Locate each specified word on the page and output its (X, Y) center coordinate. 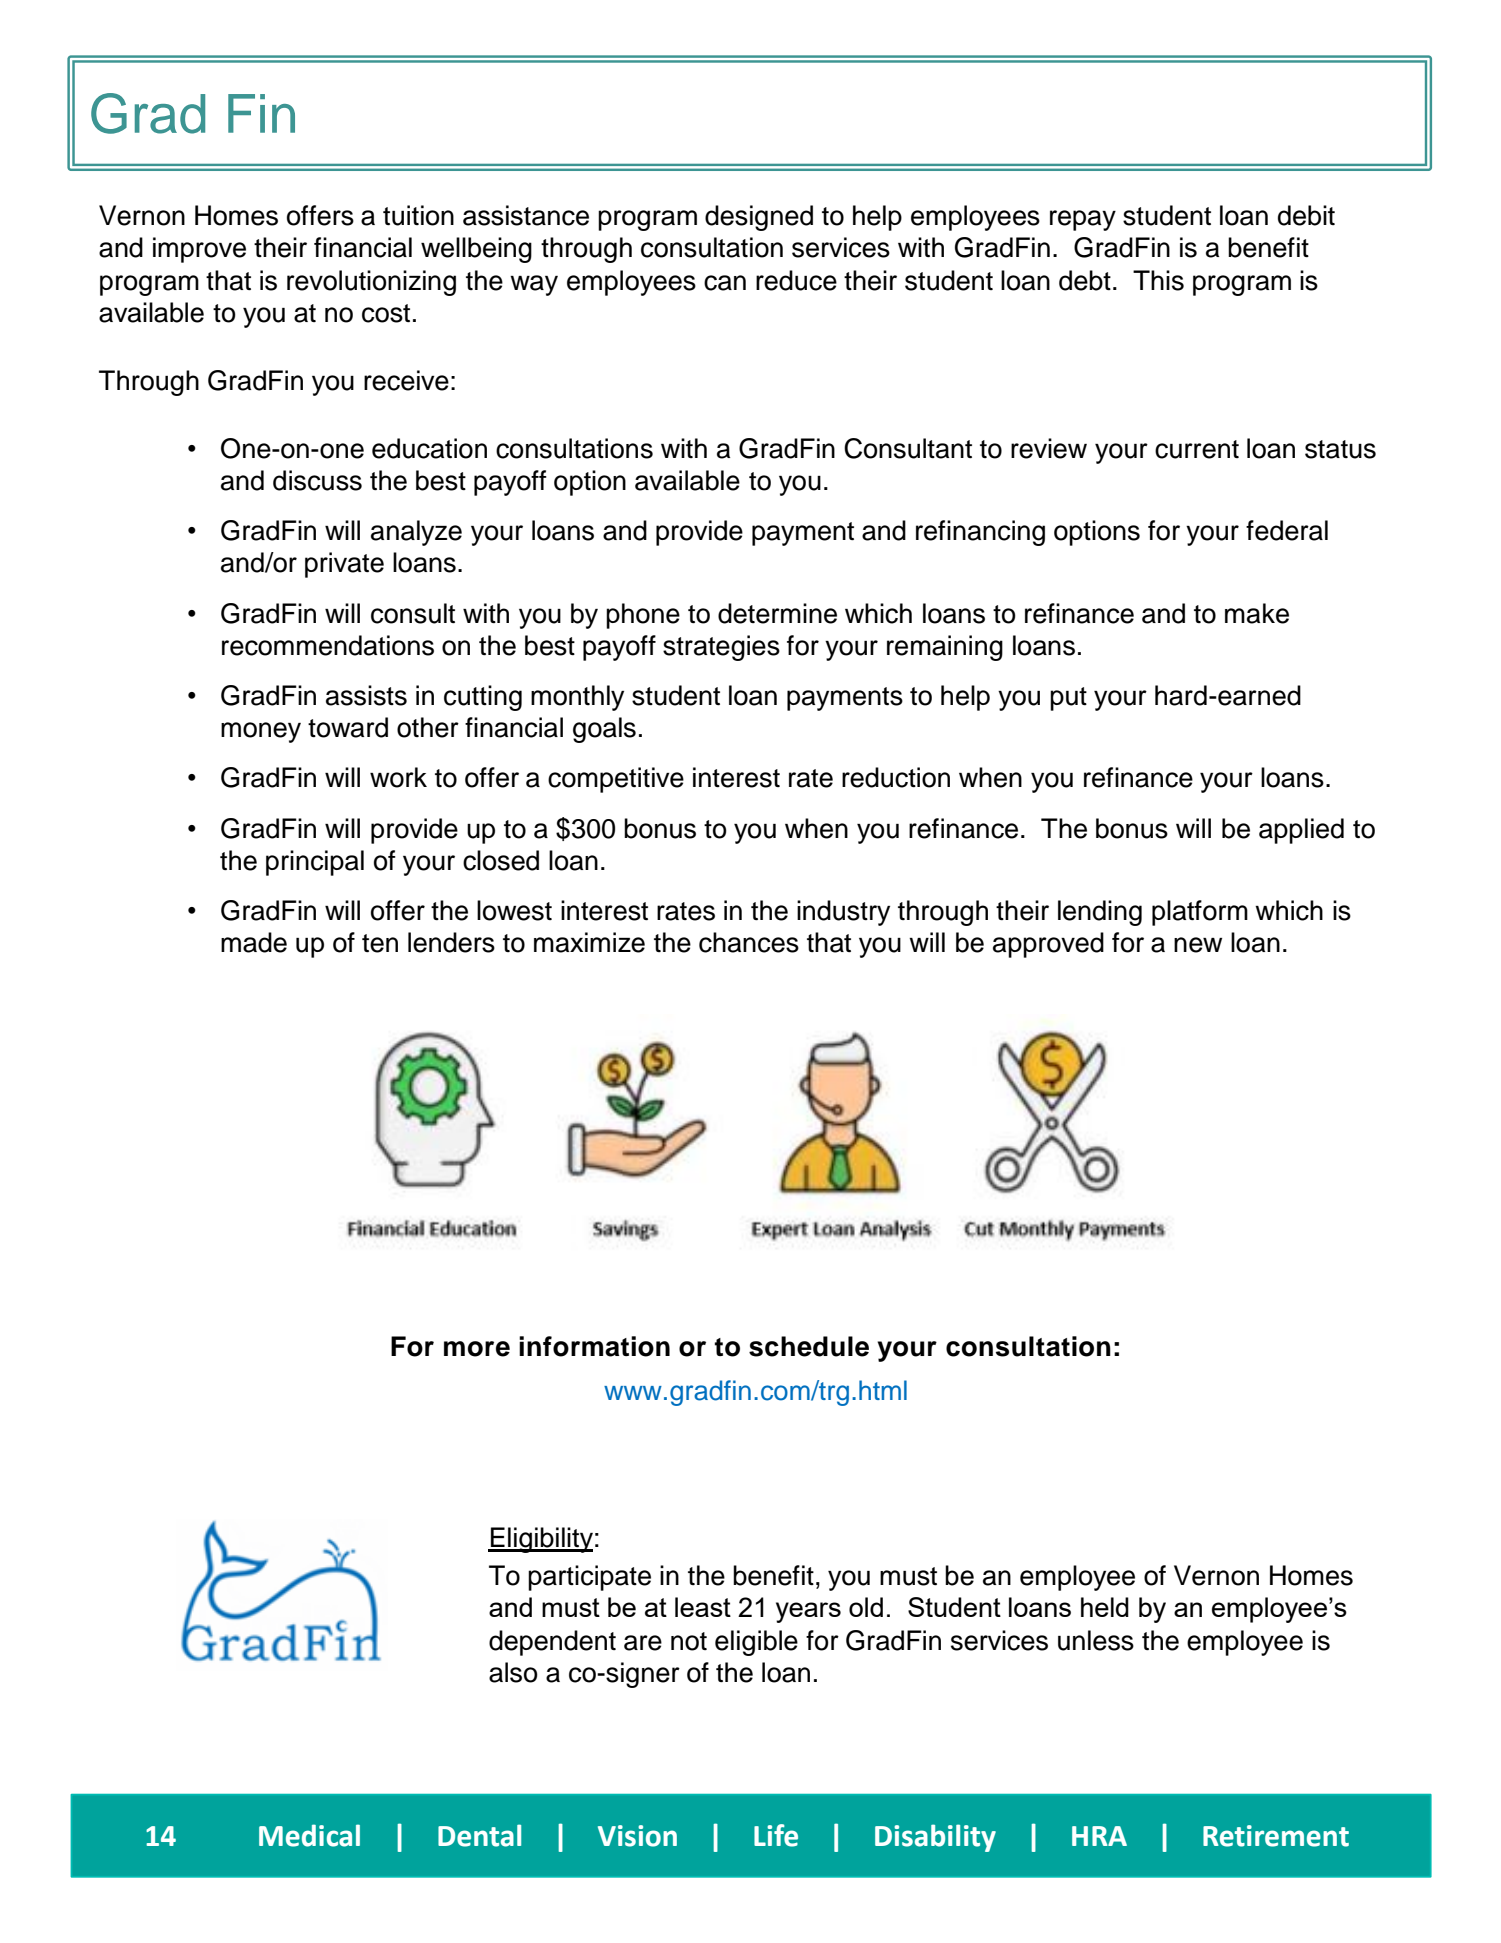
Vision (637, 1836)
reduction (896, 777)
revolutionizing (371, 283)
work (398, 777)
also (513, 1672)
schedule (809, 1346)
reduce (796, 280)
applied (1301, 831)
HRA (1099, 1836)
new (1198, 945)
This (1158, 280)
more (477, 1349)
